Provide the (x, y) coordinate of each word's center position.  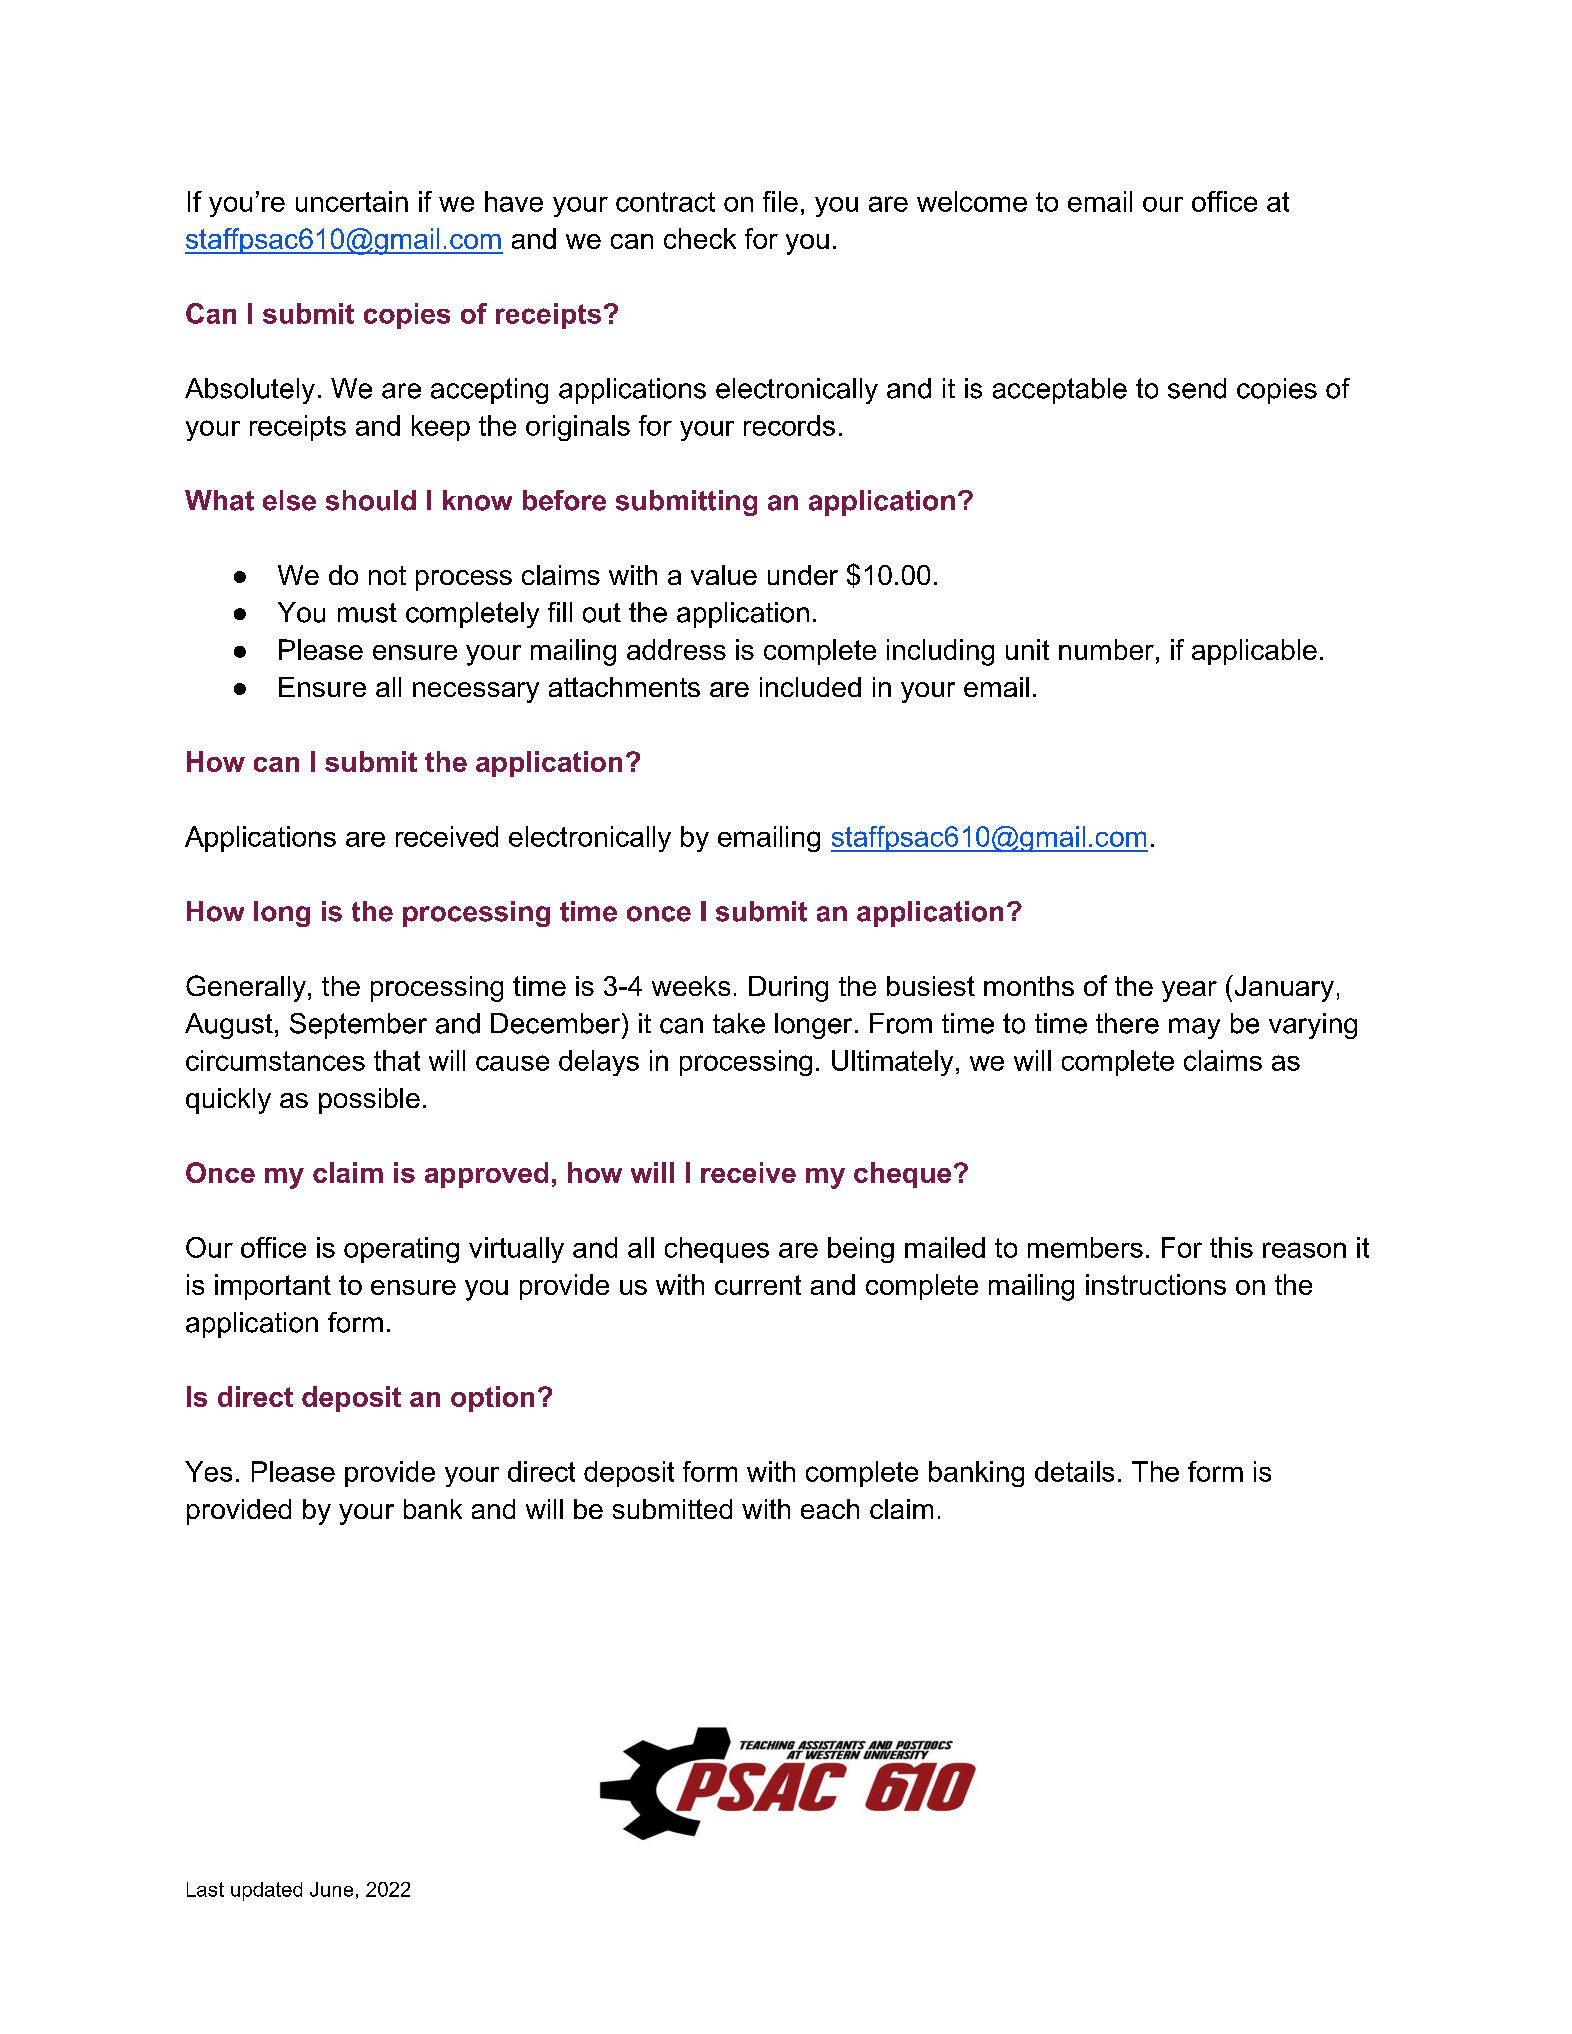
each (830, 1509)
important (273, 1287)
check (700, 238)
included (810, 687)
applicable (1254, 652)
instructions (1156, 1284)
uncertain (352, 201)
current (758, 1285)
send (1197, 388)
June (331, 1889)
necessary (476, 692)
